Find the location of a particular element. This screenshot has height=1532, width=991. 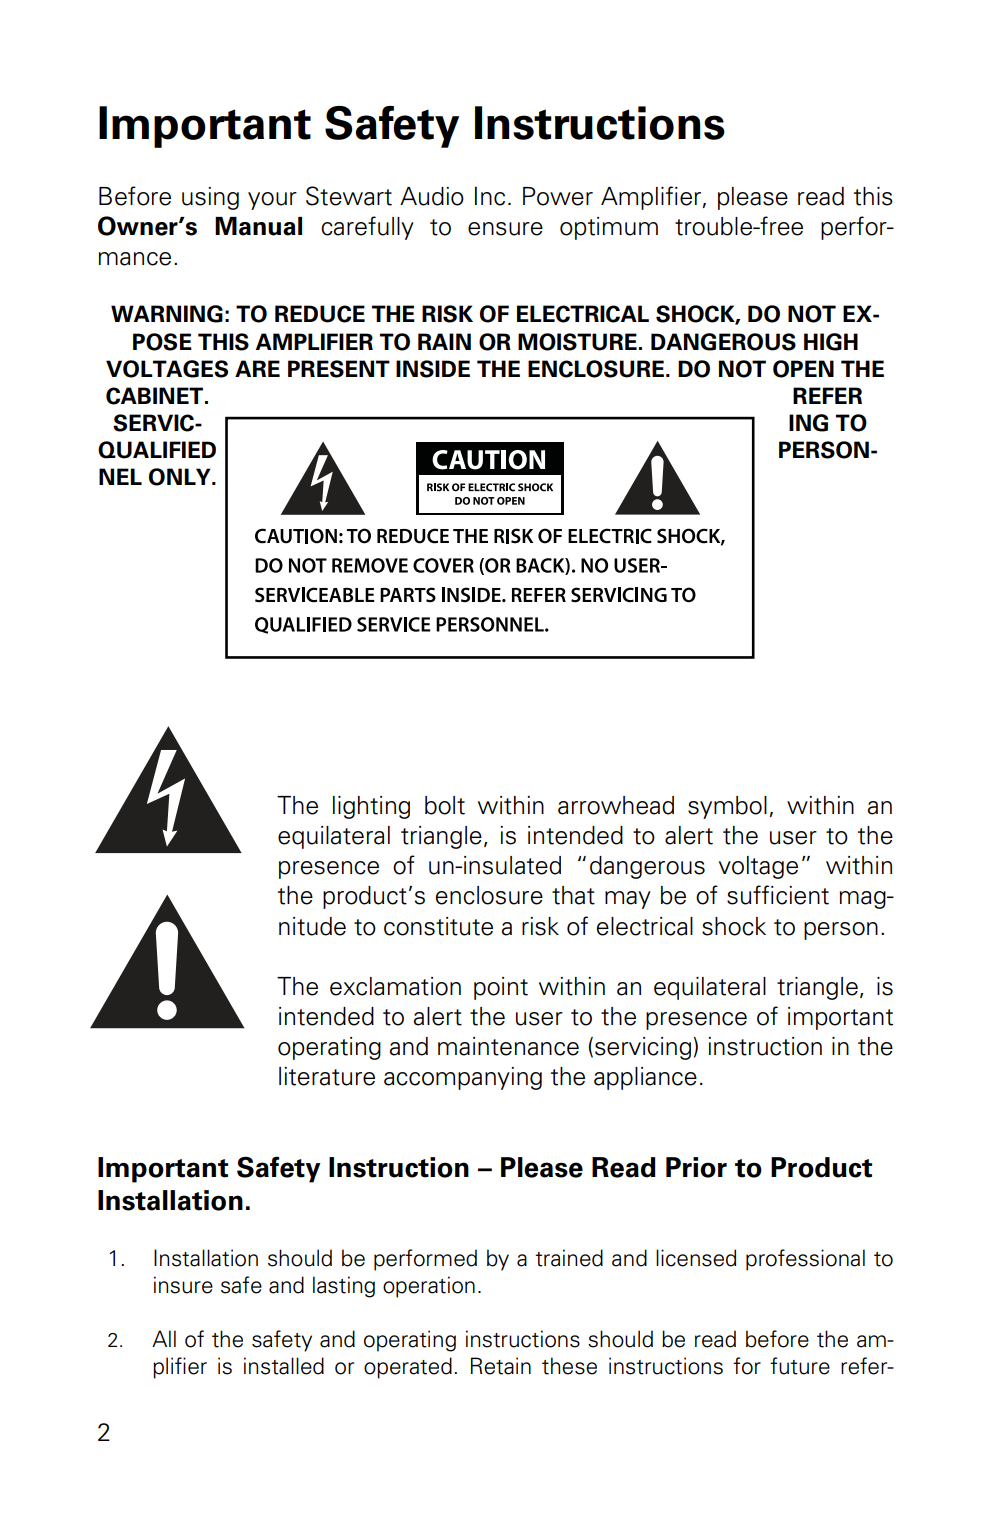

optimum is located at coordinates (609, 228).
